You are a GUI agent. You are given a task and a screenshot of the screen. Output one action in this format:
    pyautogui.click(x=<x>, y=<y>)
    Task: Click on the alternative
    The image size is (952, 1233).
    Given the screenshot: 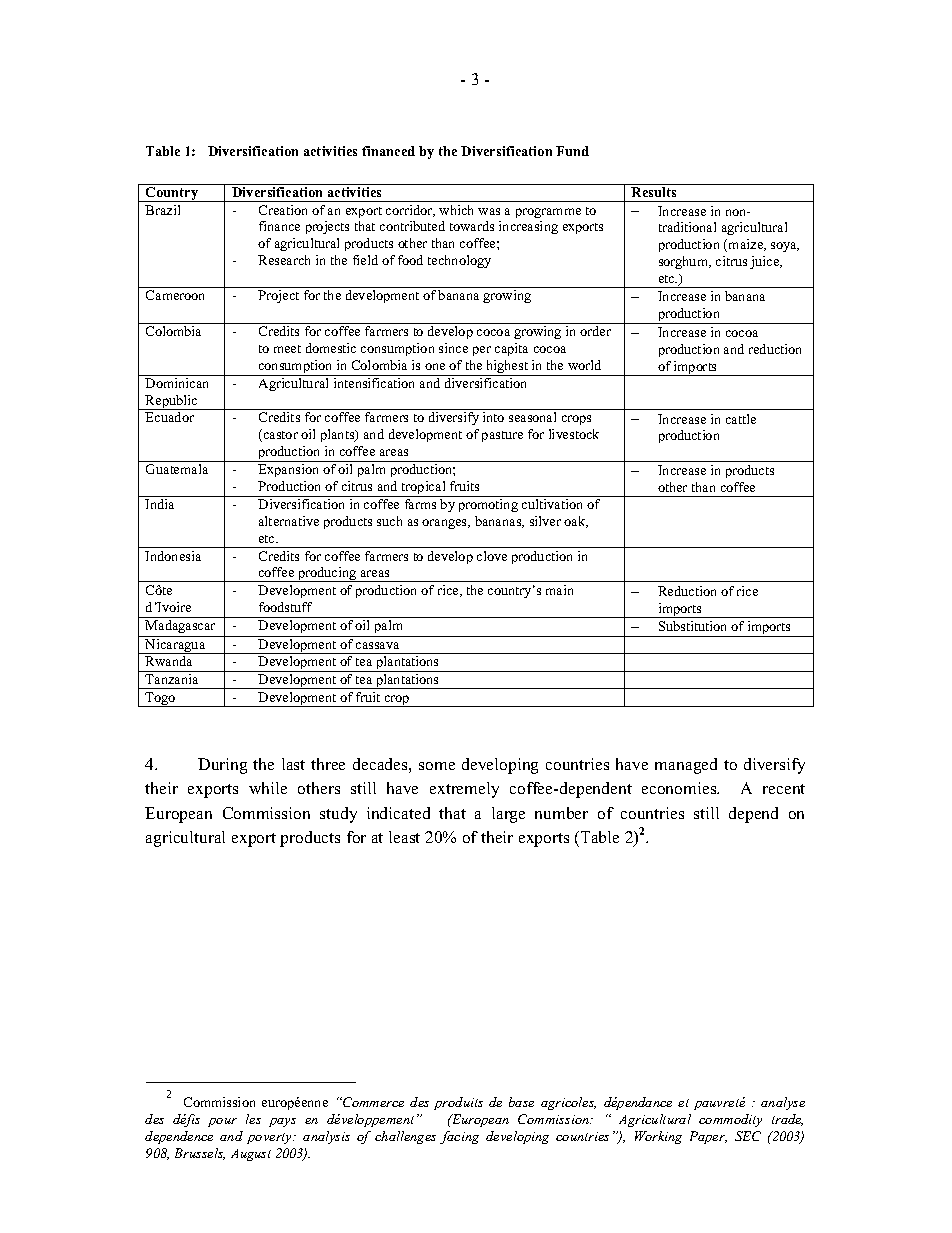 What is the action you would take?
    pyautogui.click(x=289, y=521)
